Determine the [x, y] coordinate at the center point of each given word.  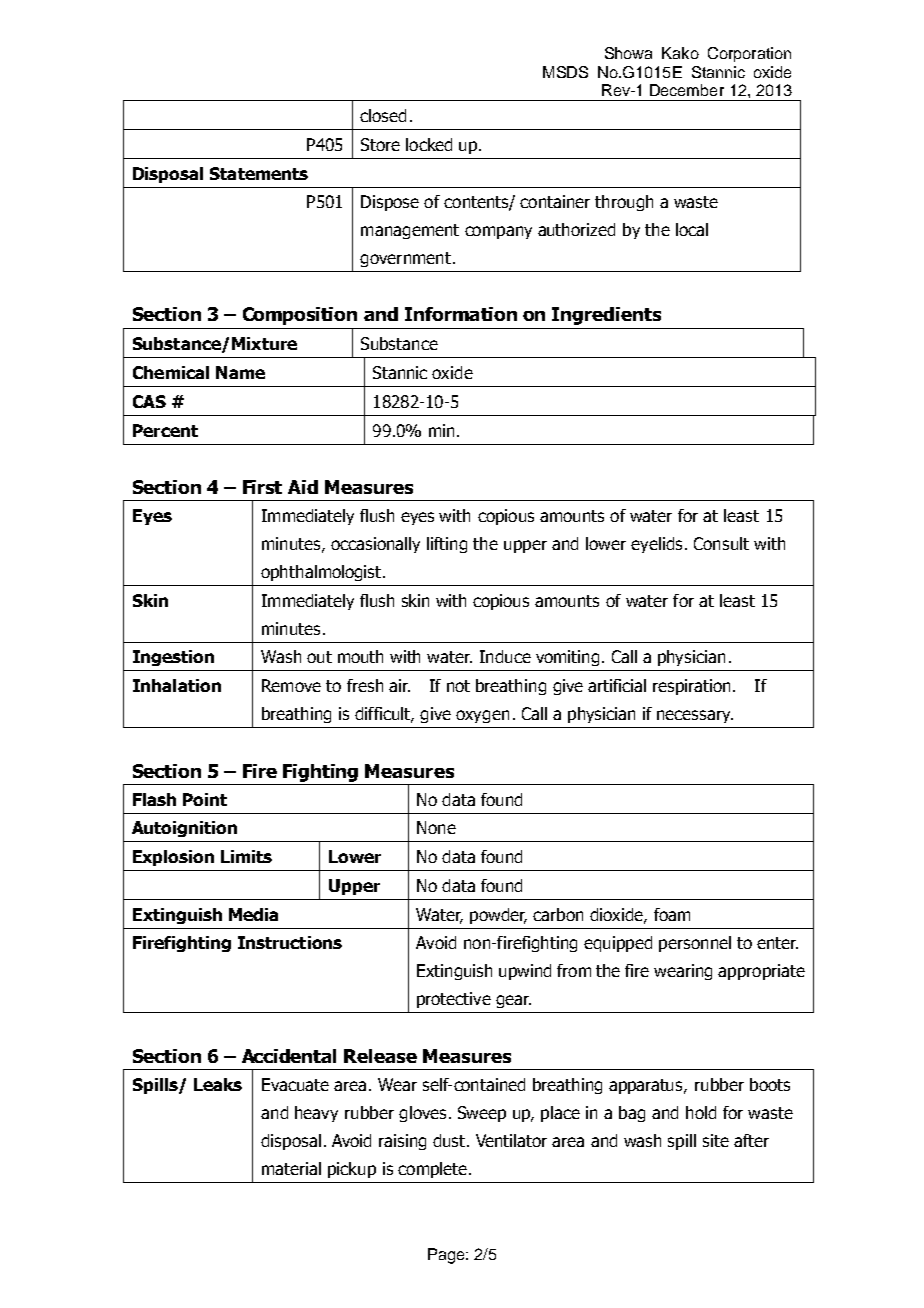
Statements [259, 173]
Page [447, 1256]
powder [498, 916]
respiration [693, 687]
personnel [695, 944]
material [291, 1168]
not [458, 686]
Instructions [290, 942]
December [687, 90]
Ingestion [173, 658]
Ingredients [606, 316]
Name [240, 372]
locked [429, 144]
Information [461, 314]
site [716, 1140]
